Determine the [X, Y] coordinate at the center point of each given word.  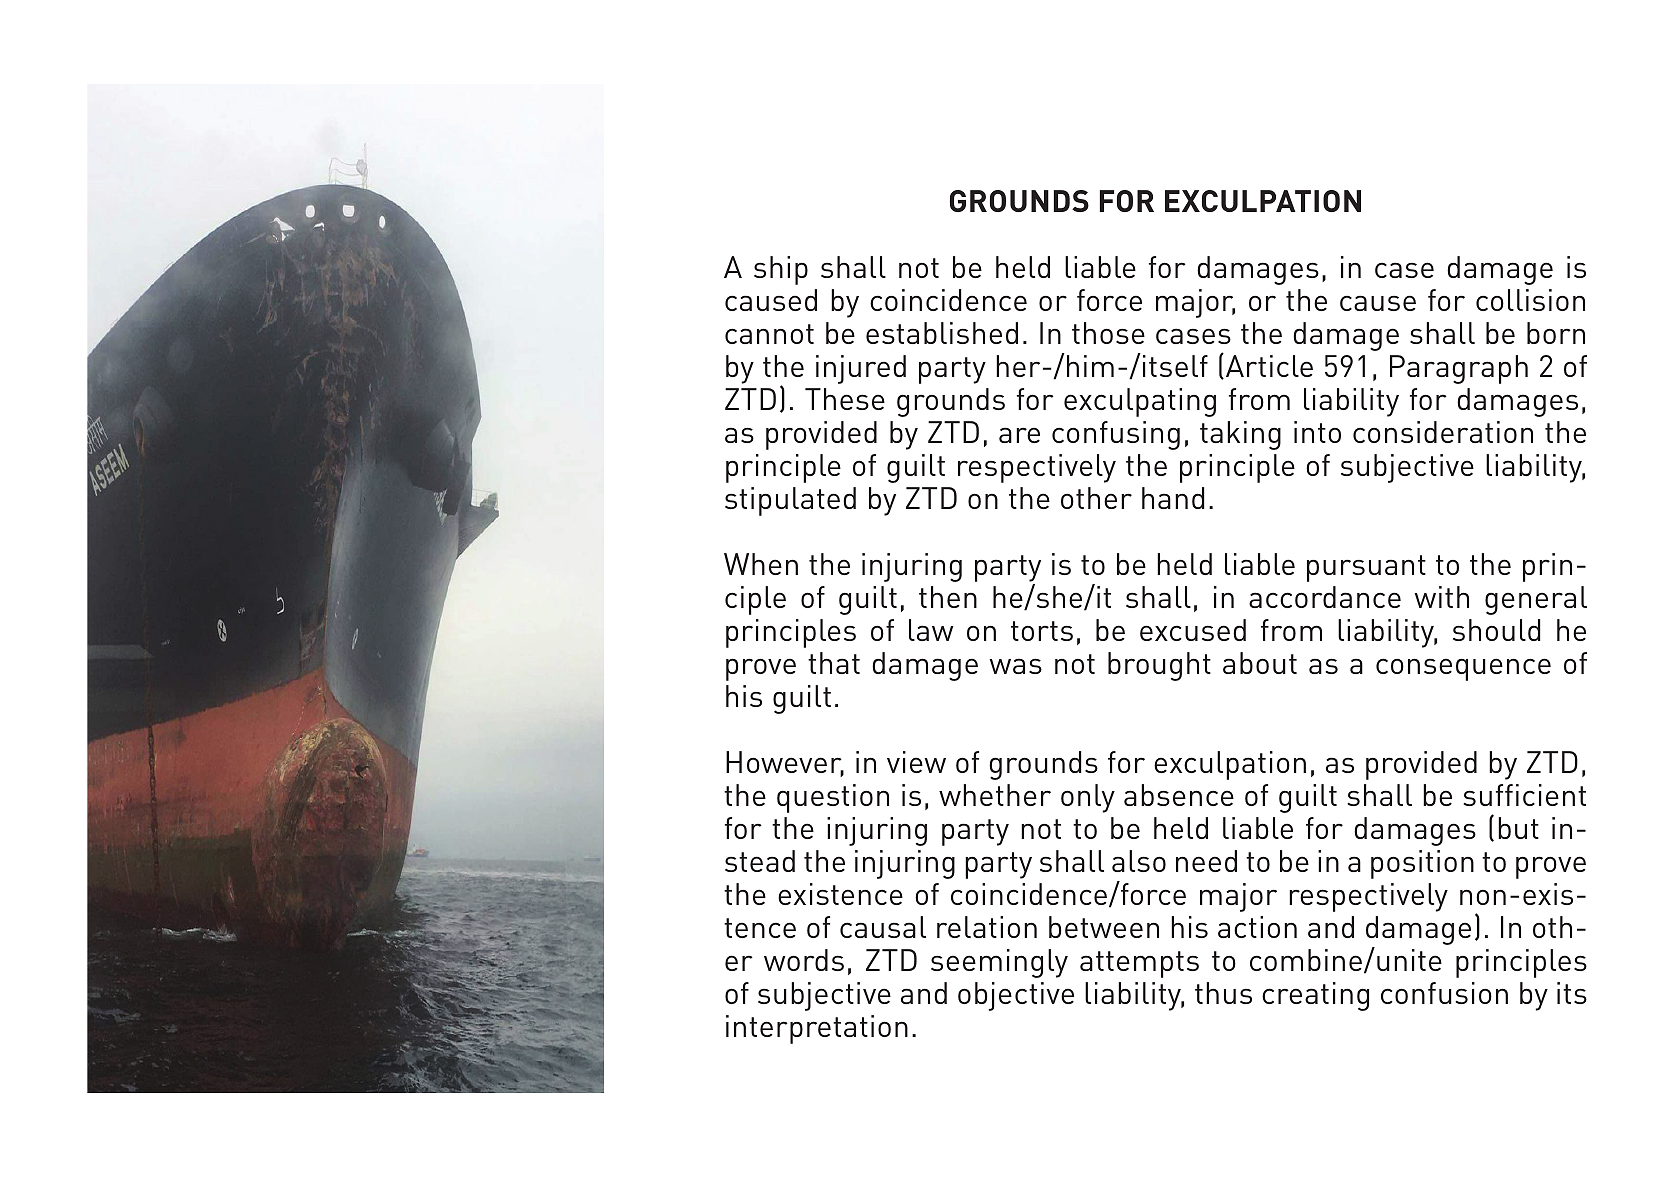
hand [1173, 498]
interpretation [817, 1029]
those [1108, 333]
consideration [1443, 432]
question [833, 798]
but [1518, 828]
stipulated [790, 501]
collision [1530, 300]
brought [1159, 666]
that [834, 663]
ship [781, 270]
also [1139, 861]
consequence [1463, 669]
